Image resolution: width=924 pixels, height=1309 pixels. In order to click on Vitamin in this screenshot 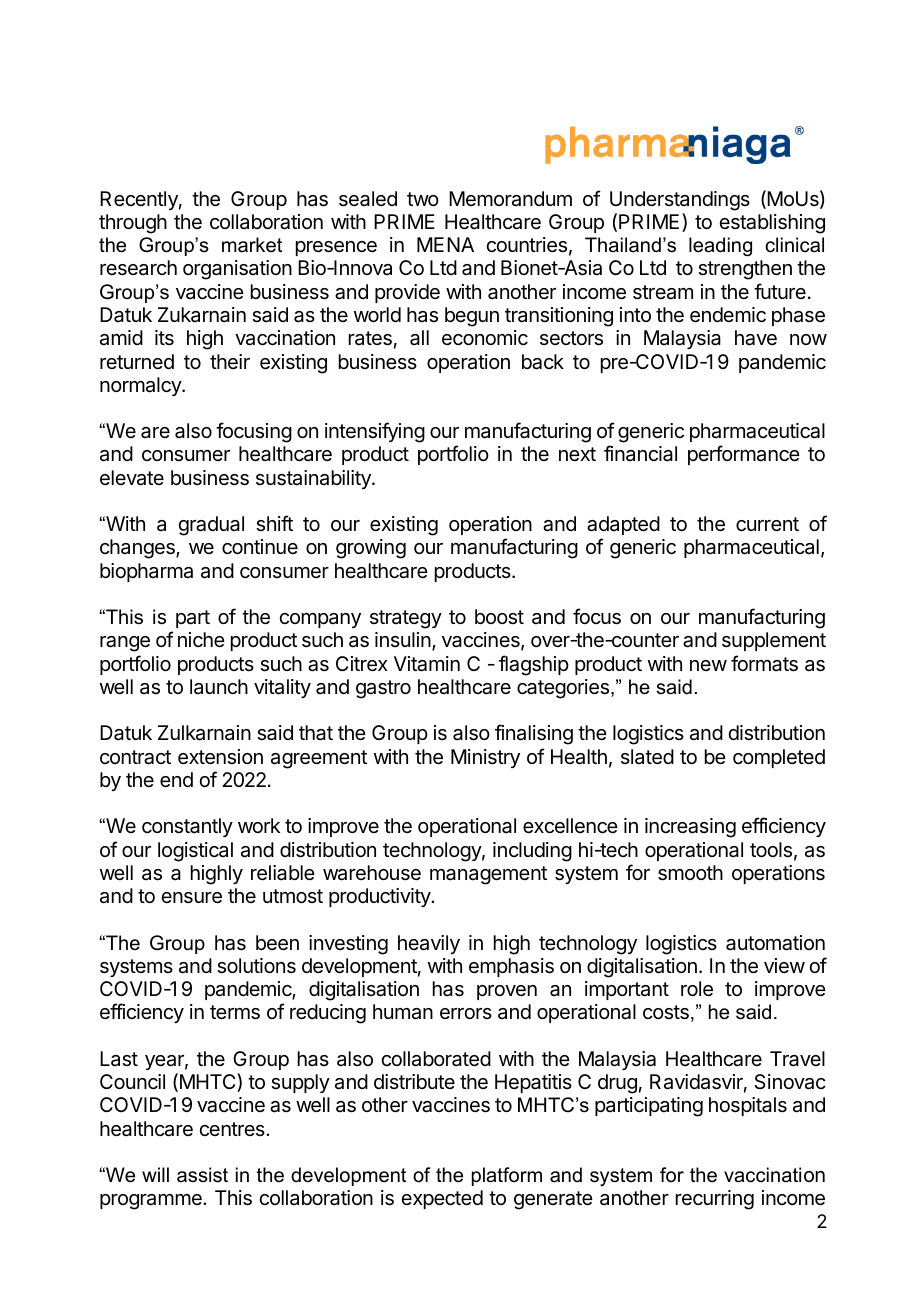, I will do `click(427, 664)`.
